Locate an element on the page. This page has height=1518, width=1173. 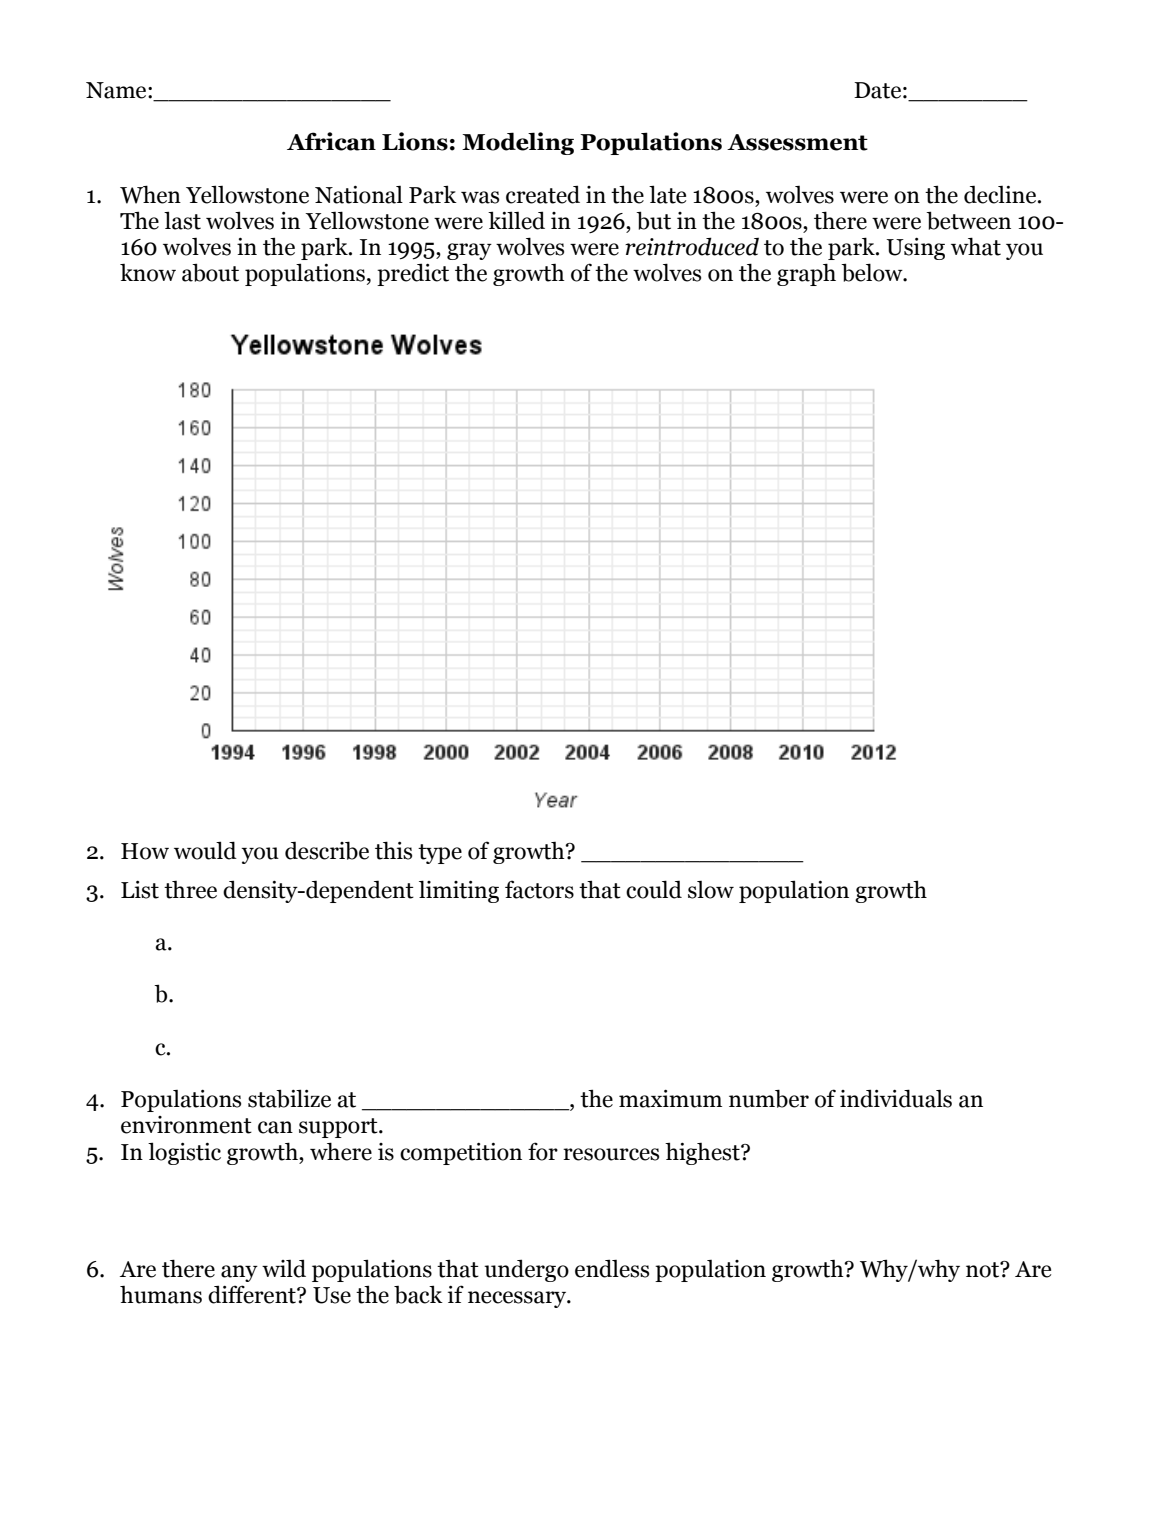
last is located at coordinates (182, 220).
